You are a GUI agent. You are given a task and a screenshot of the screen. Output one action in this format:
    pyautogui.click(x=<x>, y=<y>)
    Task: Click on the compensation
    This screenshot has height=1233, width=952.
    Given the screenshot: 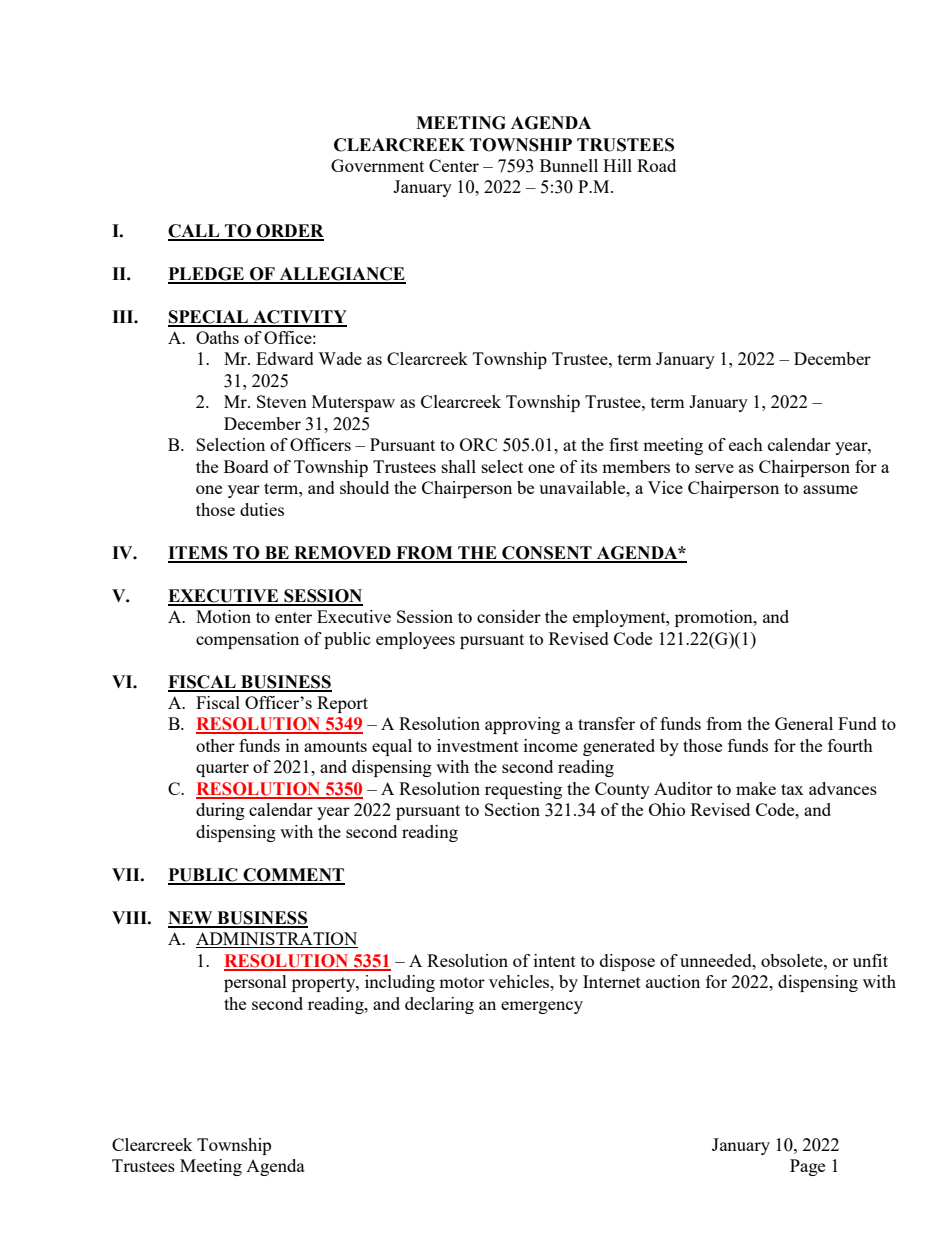 What is the action you would take?
    pyautogui.click(x=247, y=640)
